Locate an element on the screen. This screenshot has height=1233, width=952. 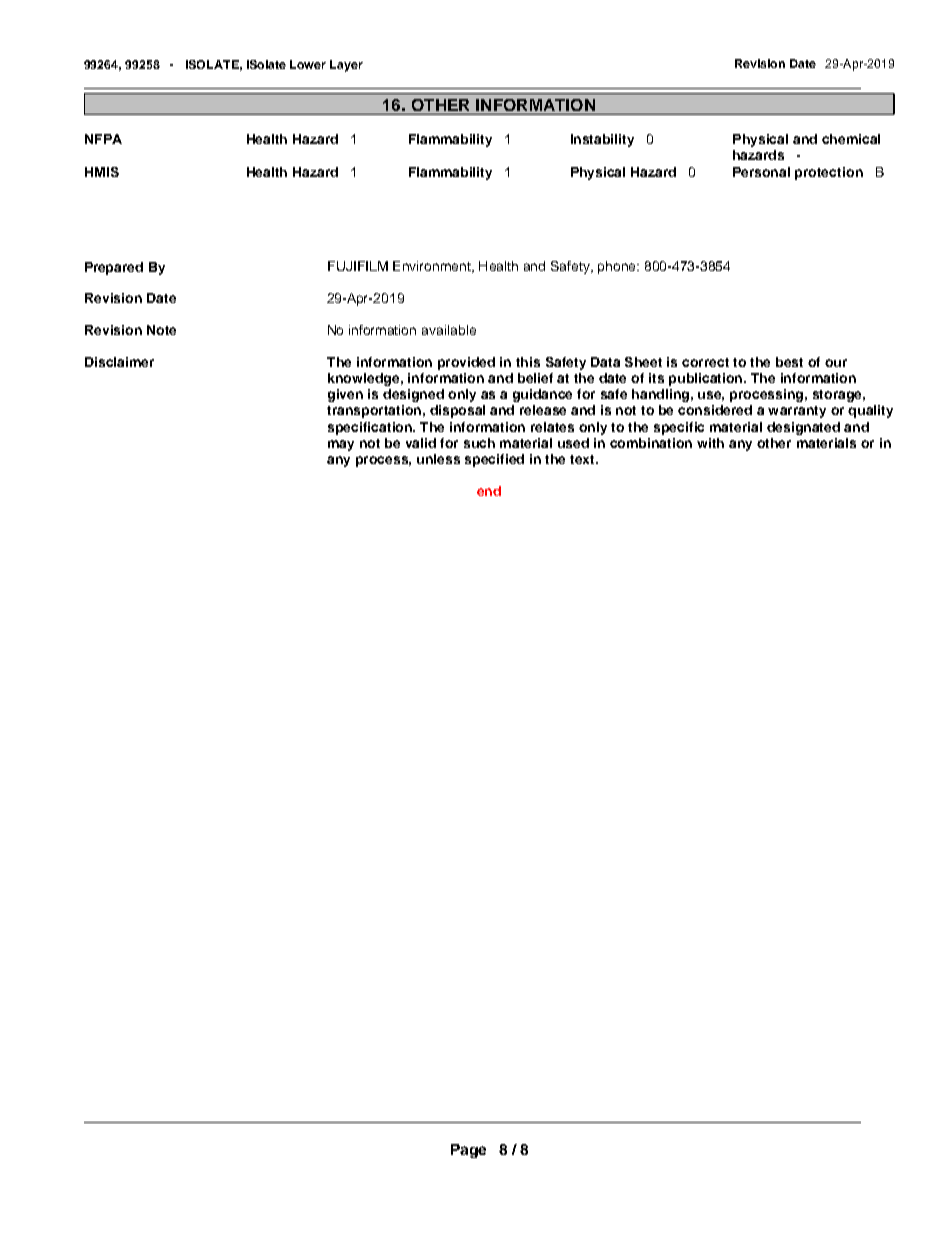
specified is located at coordinates (494, 460).
